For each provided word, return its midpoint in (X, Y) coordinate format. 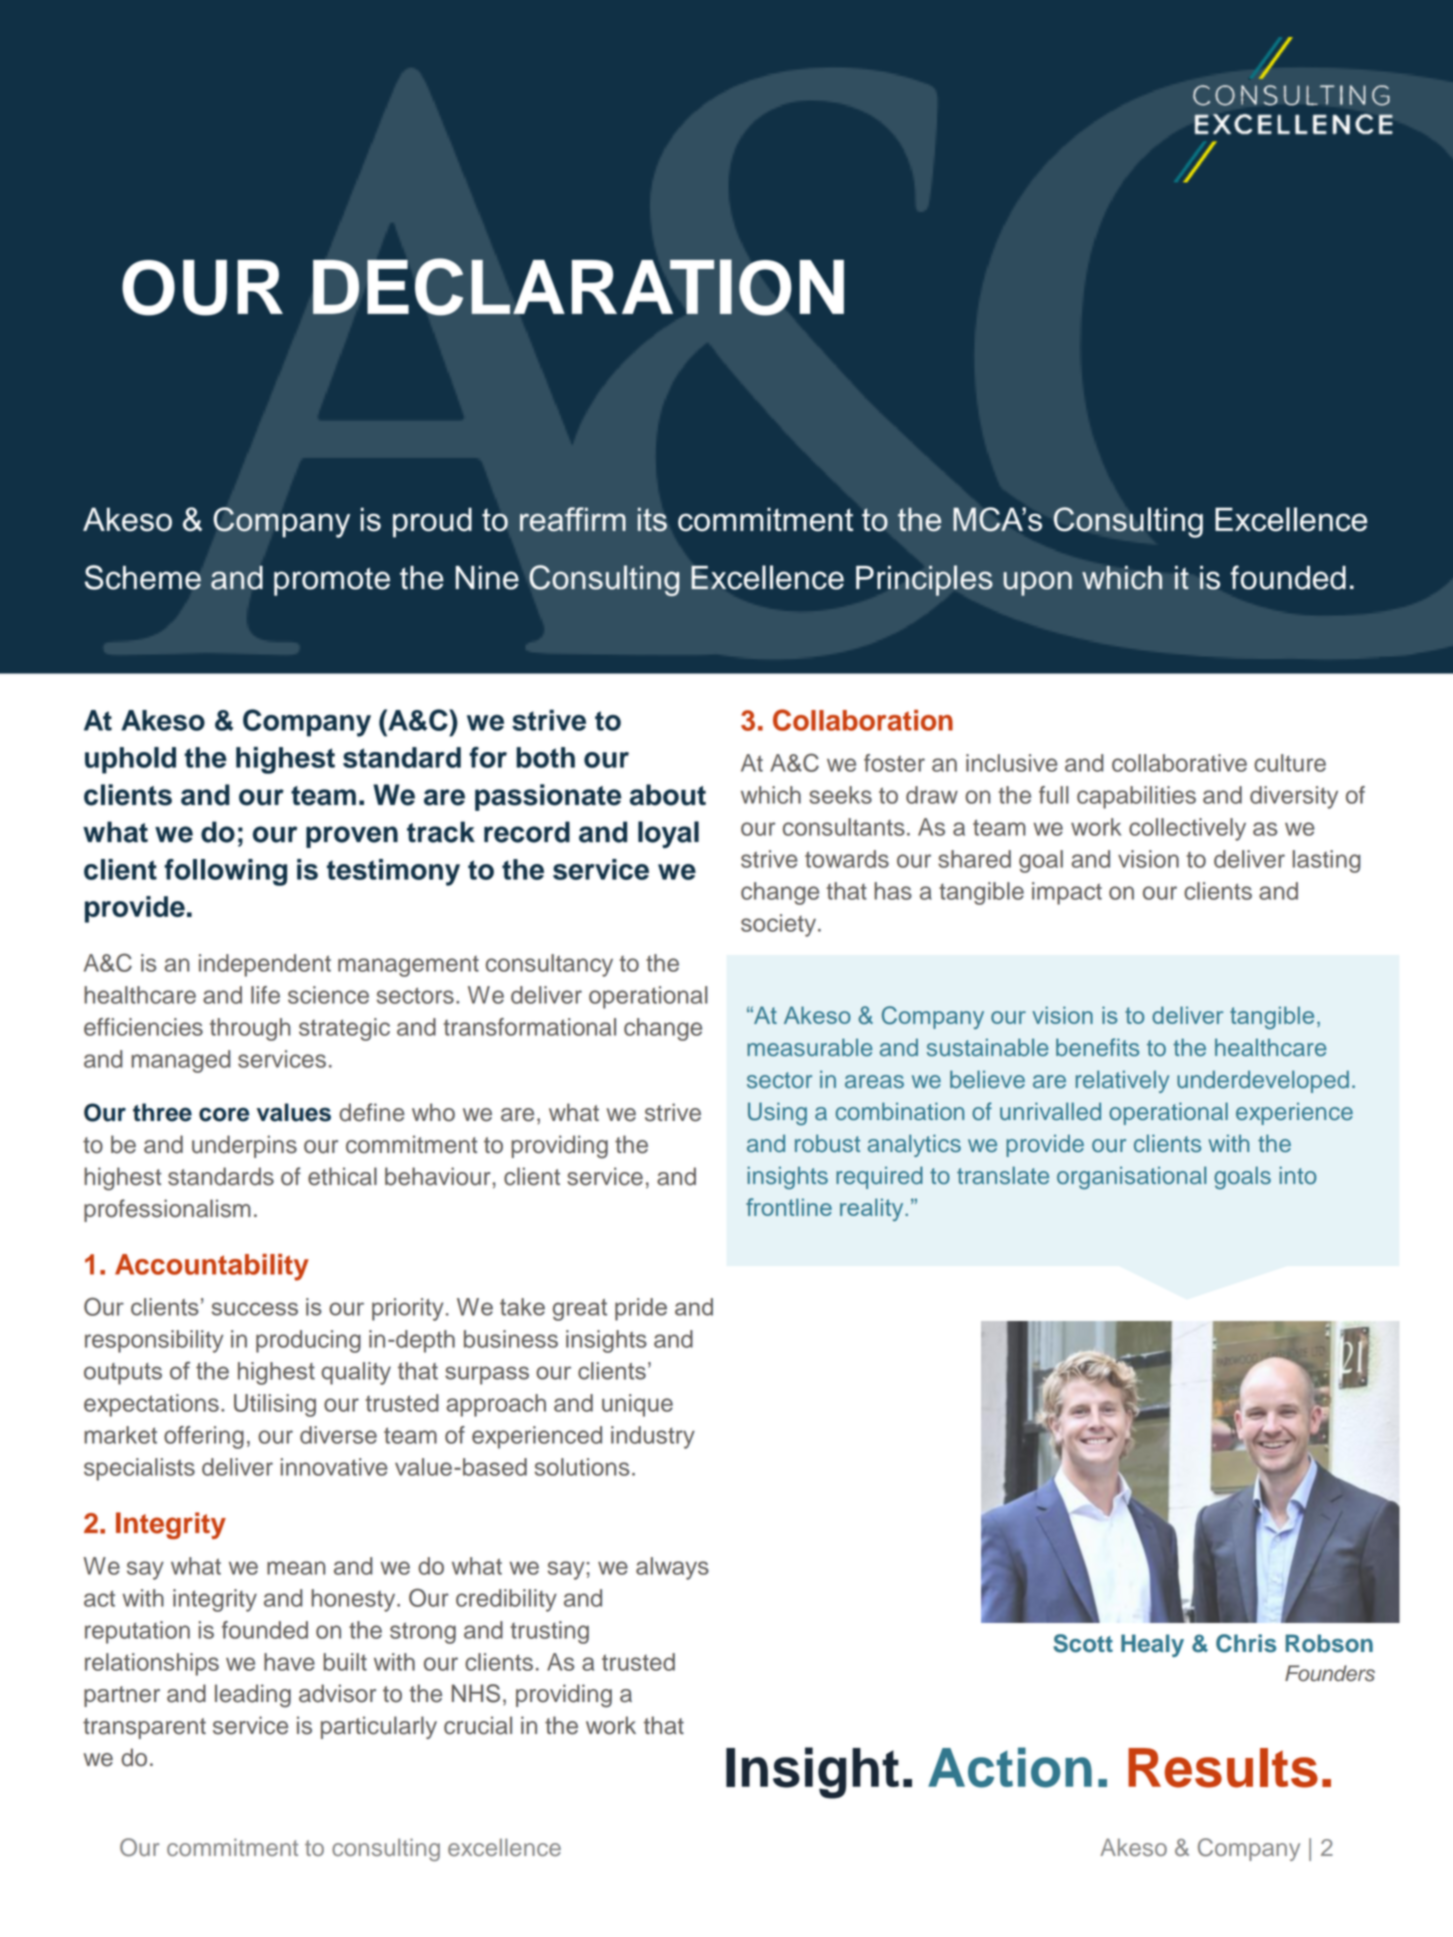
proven (352, 837)
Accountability (212, 1267)
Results (1223, 1768)
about (668, 795)
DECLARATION (578, 287)
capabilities (1136, 797)
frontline (789, 1207)
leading (253, 1696)
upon (1038, 583)
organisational (1131, 1177)
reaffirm (573, 519)
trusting (549, 1632)
